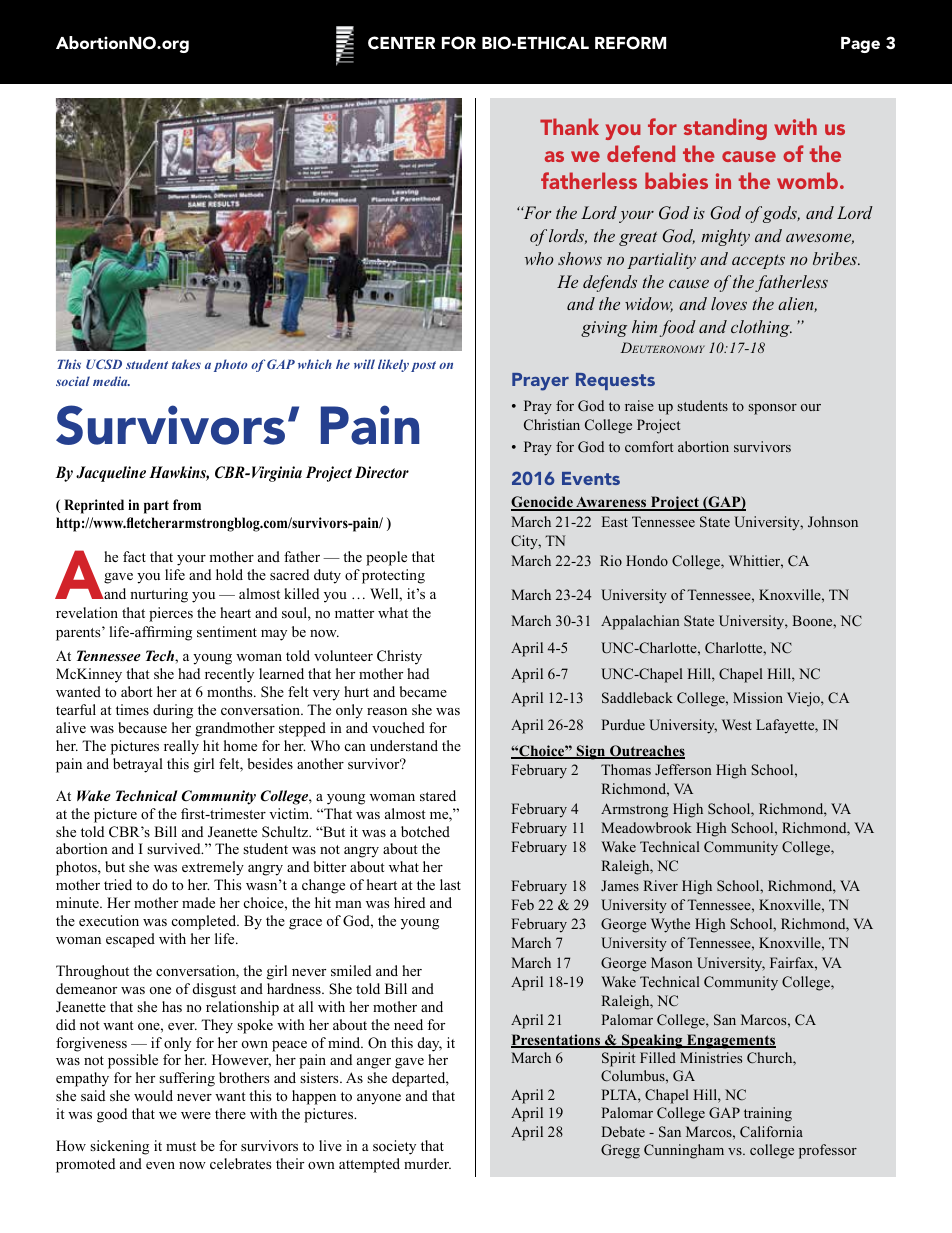 The width and height of the screenshot is (952, 1233). Describe the element at coordinates (393, 576) in the screenshot. I see `protecting` at that location.
